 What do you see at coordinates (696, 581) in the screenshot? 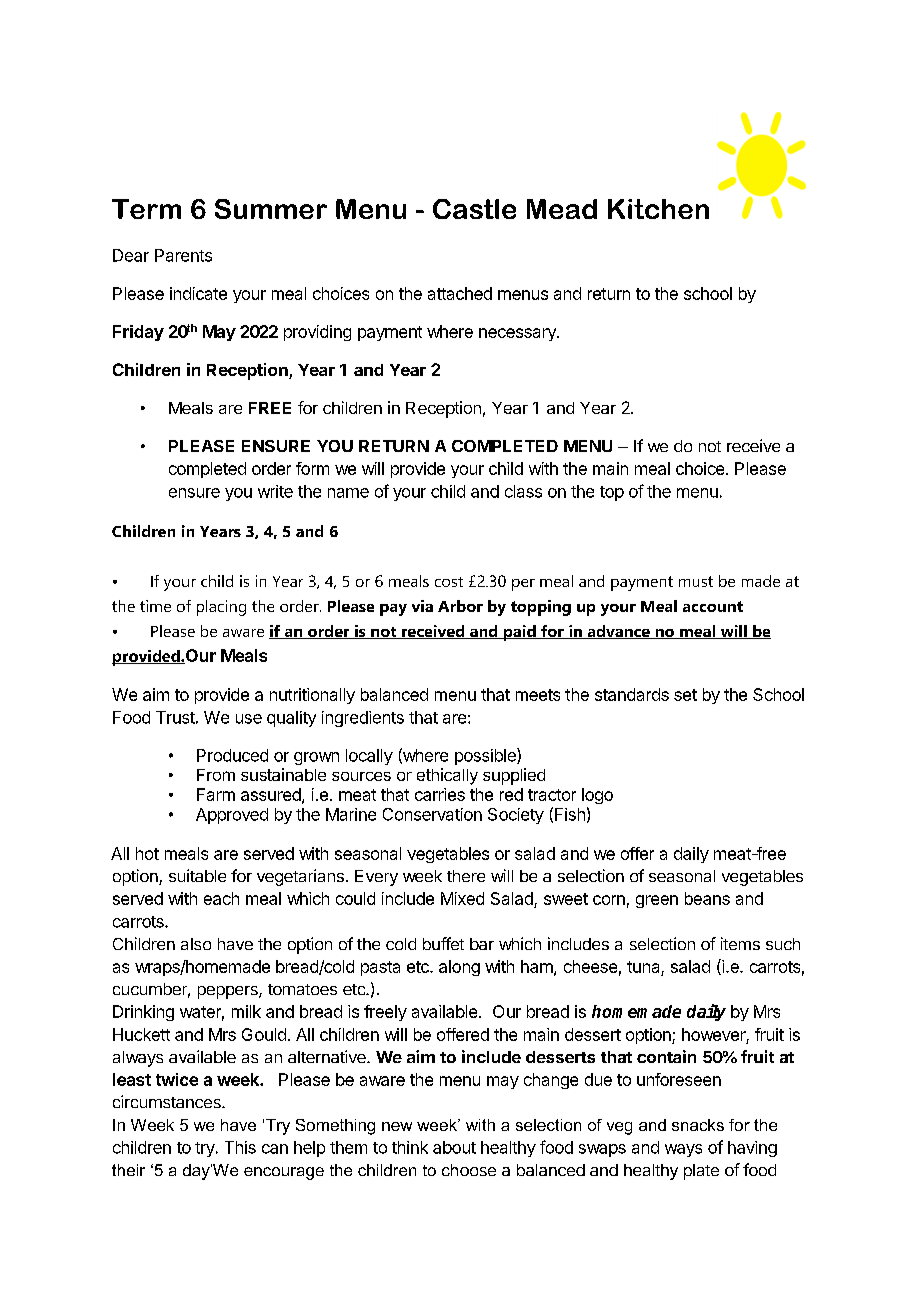
I see `must` at bounding box center [696, 581].
